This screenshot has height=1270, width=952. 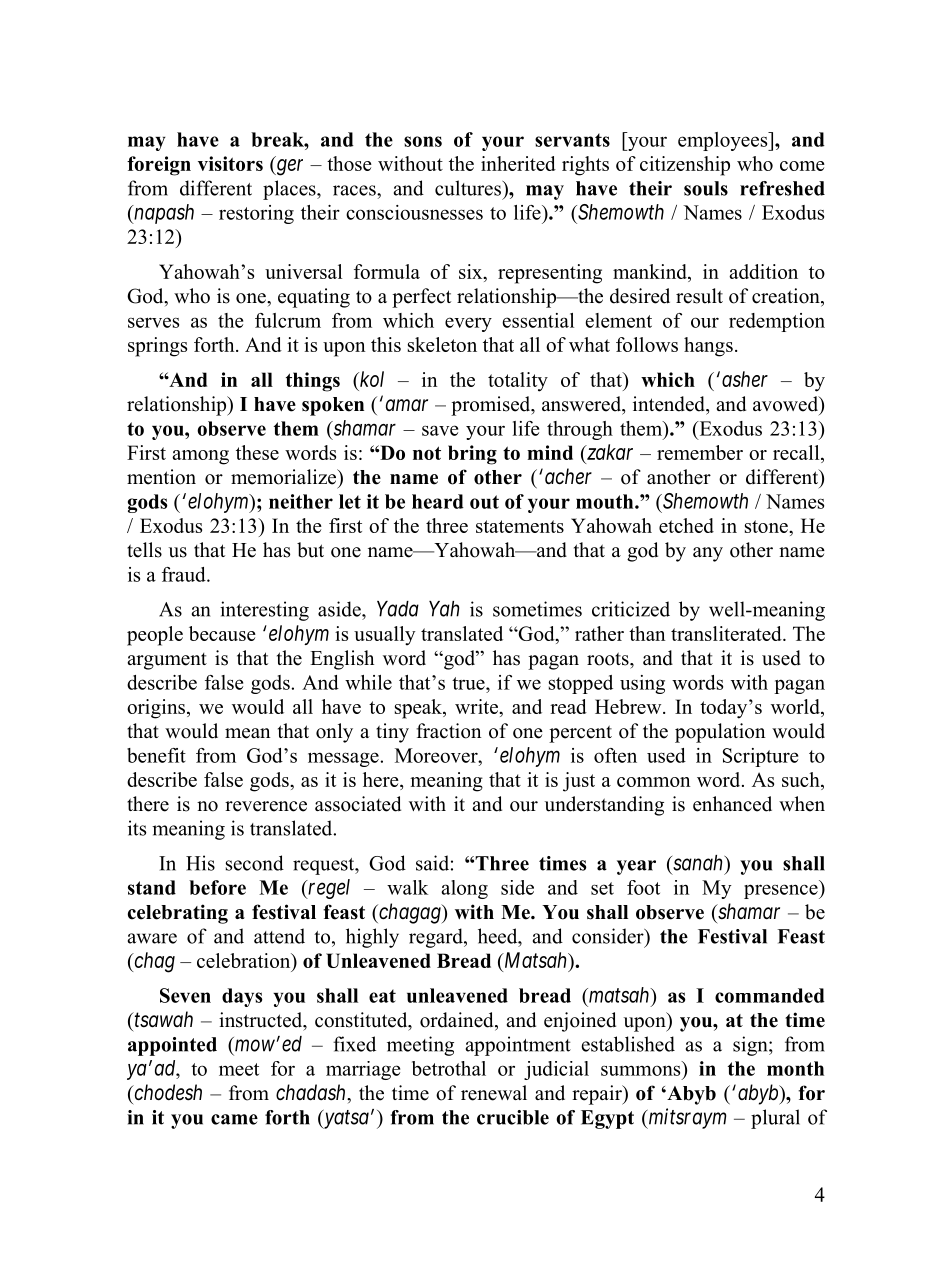 What do you see at coordinates (494, 1093) in the screenshot?
I see `renewal` at bounding box center [494, 1093].
